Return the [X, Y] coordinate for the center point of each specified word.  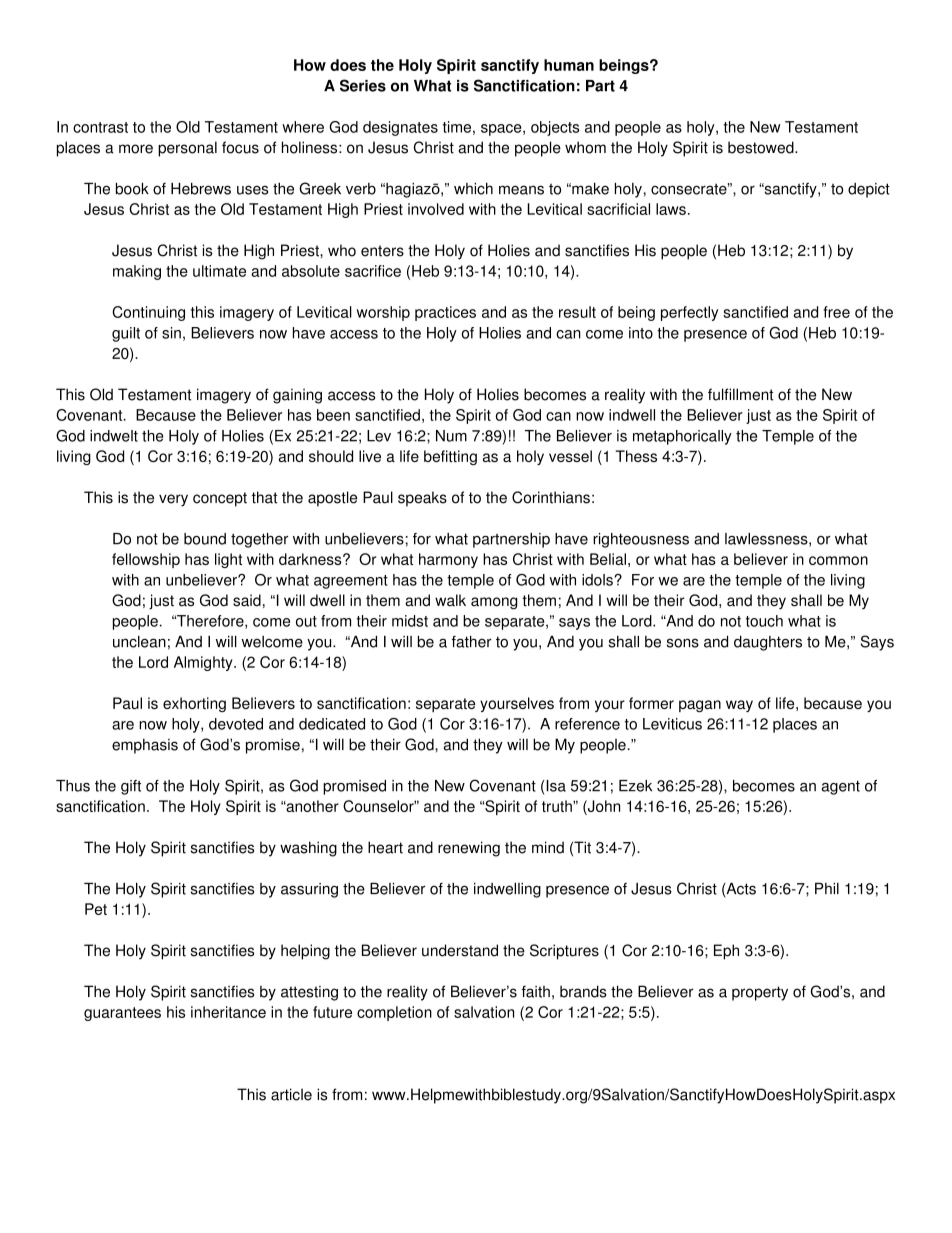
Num [451, 436]
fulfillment [740, 394]
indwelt [114, 436]
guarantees [122, 1014]
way [739, 706]
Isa [556, 786]
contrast [100, 127]
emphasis [145, 746]
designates [400, 128]
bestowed [762, 147]
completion [394, 1013]
